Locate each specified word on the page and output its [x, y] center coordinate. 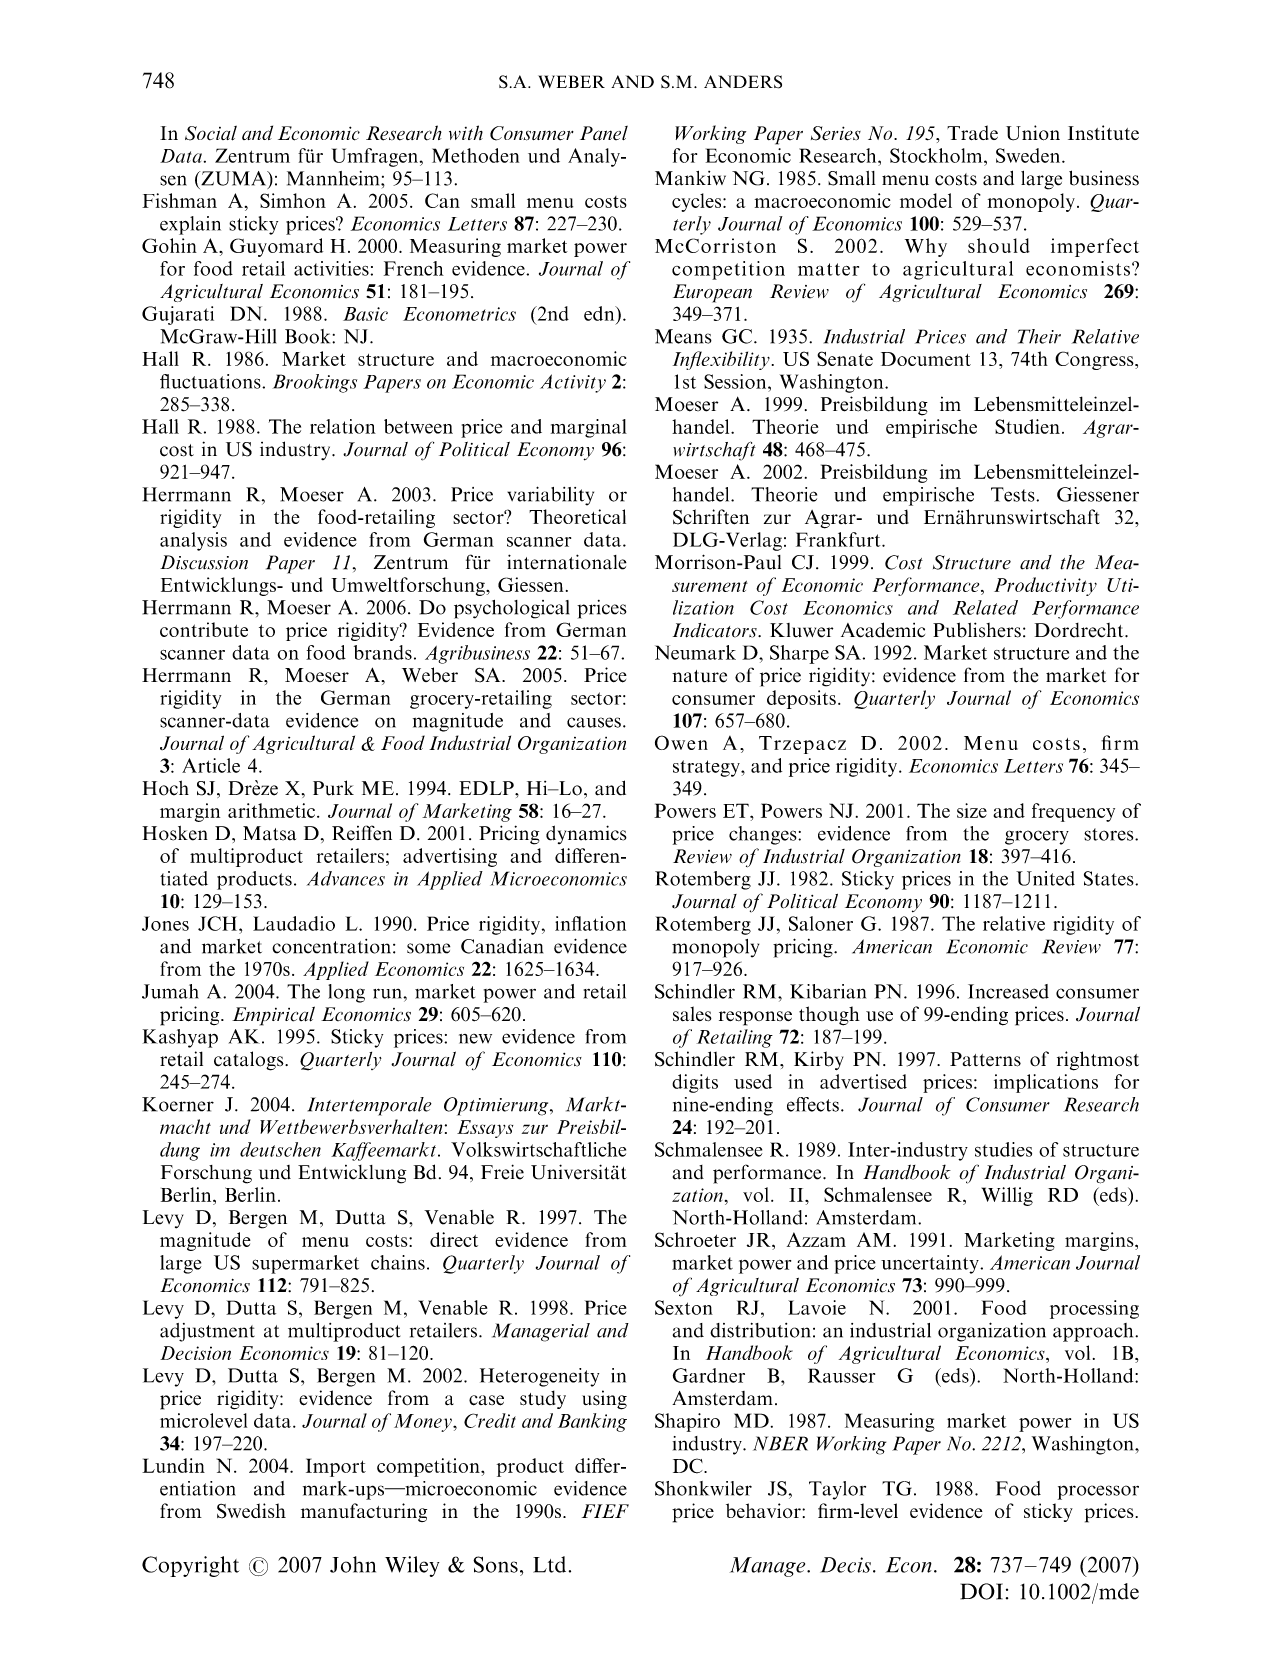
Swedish [251, 1511]
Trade [972, 132]
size [972, 810]
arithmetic [273, 810]
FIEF [605, 1511]
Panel [604, 133]
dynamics [586, 834]
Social [211, 133]
